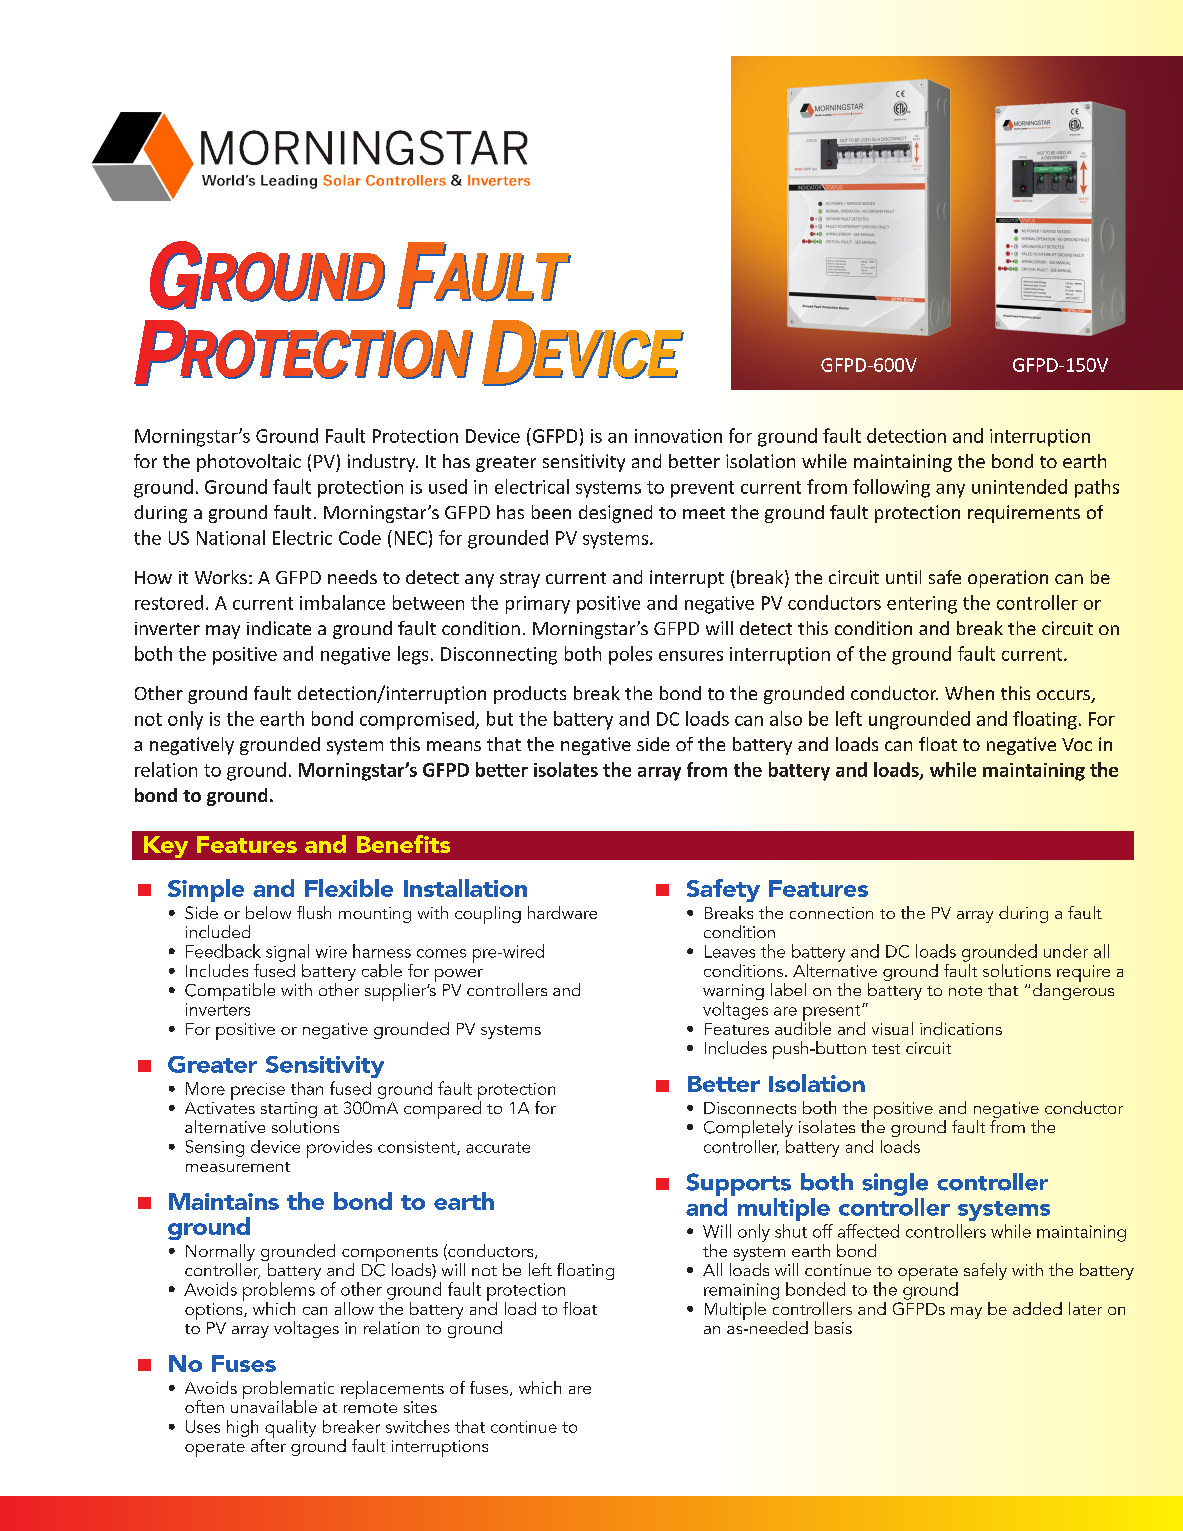 The height and width of the image is (1531, 1183). I want to click on sites, so click(420, 1407).
